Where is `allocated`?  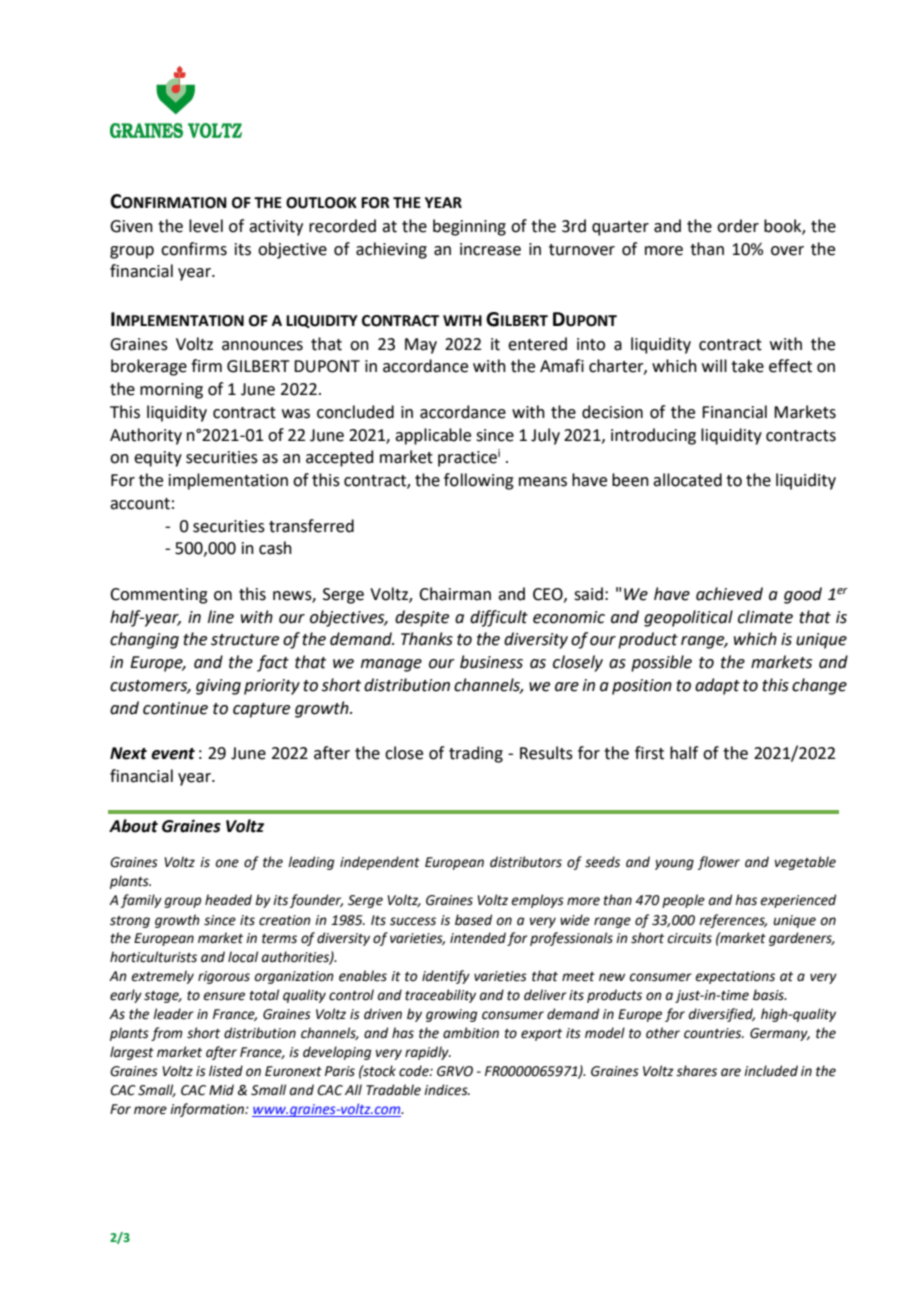
allocated is located at coordinates (687, 480).
